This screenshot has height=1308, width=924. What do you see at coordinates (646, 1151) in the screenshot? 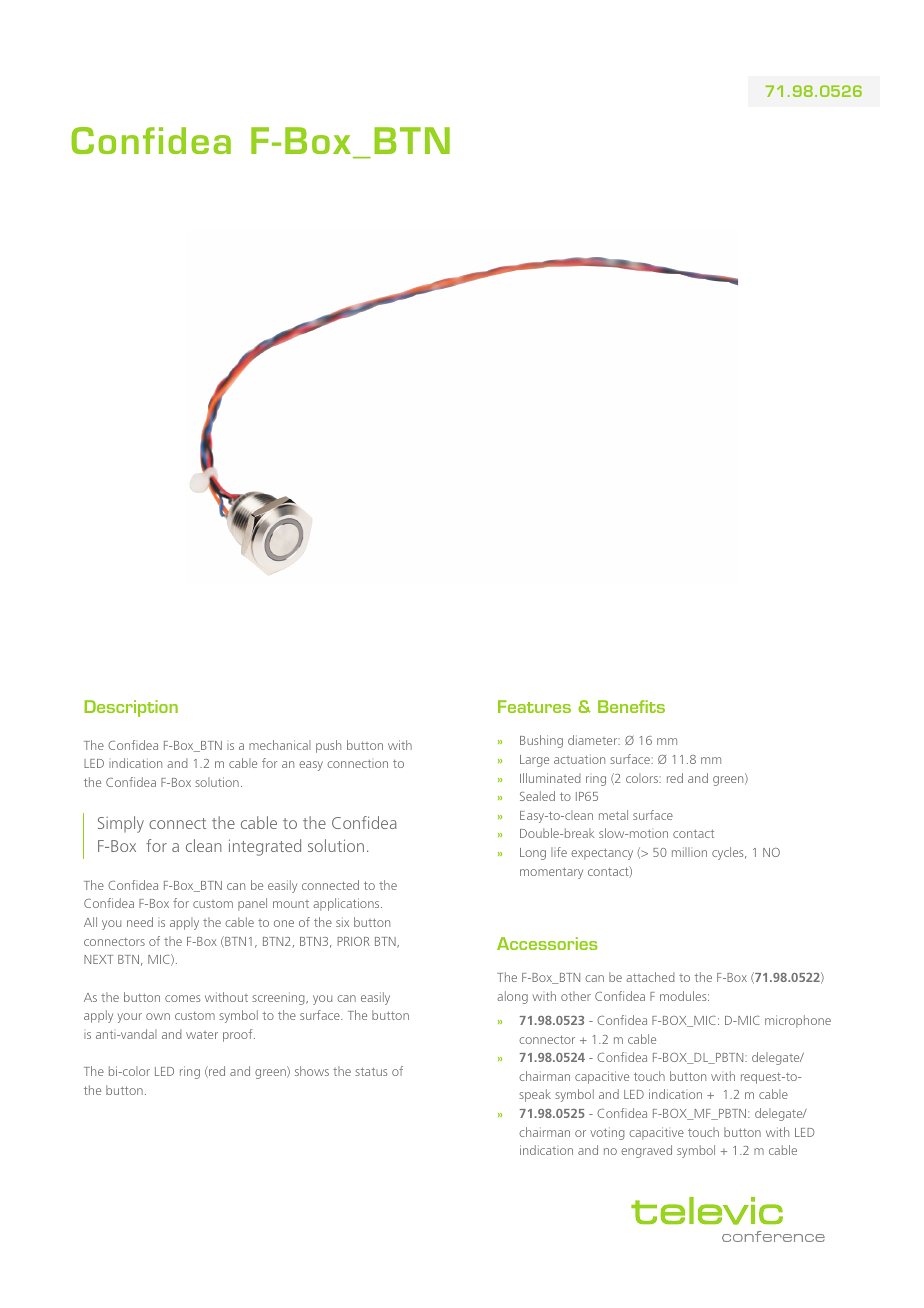
I see `engraved` at bounding box center [646, 1151].
